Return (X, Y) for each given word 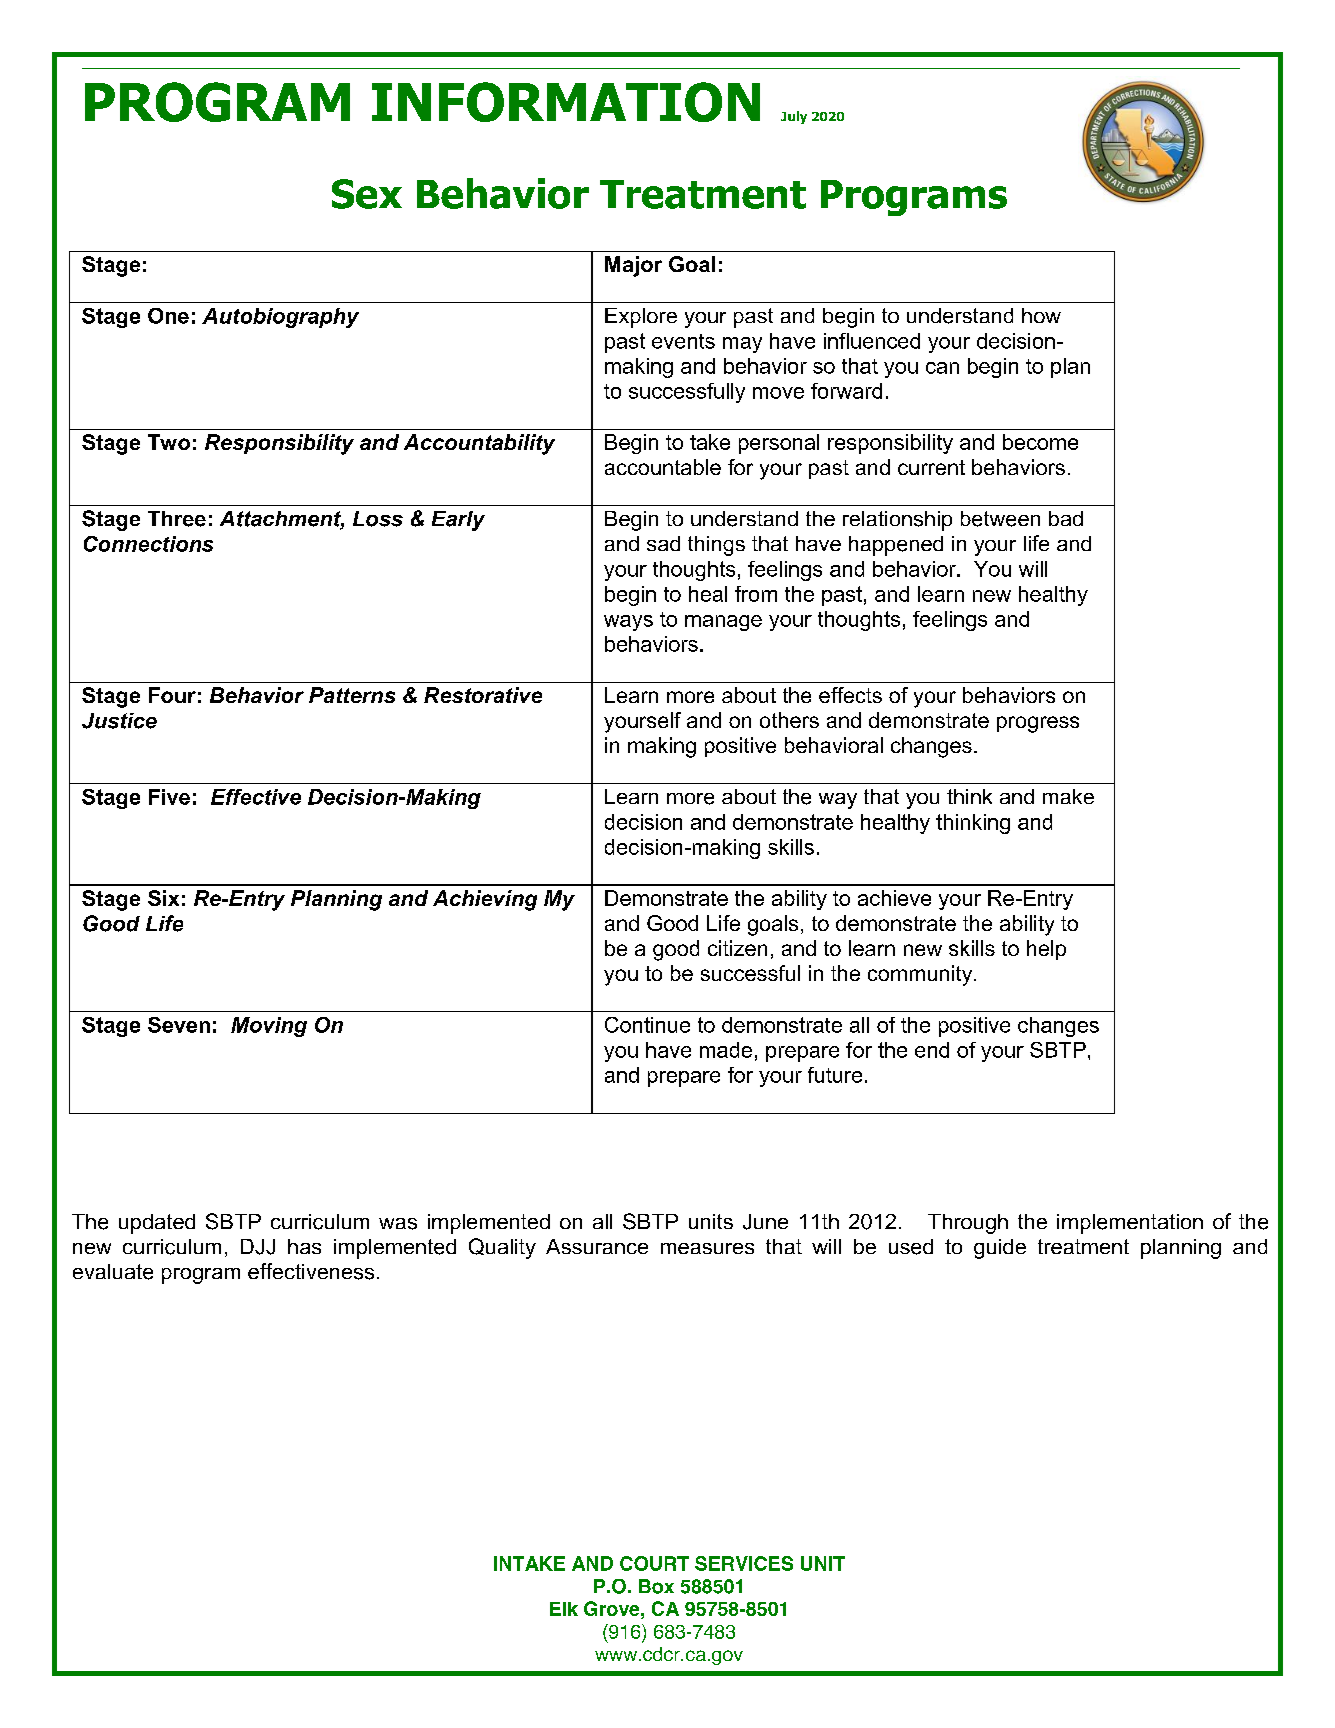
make (1068, 796)
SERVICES (744, 1563)
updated (157, 1224)
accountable (663, 467)
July (794, 117)
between (1000, 519)
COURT (654, 1563)
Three (177, 519)
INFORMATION (566, 102)
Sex (367, 194)
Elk (564, 1609)
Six (163, 898)
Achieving (485, 900)
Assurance (597, 1246)
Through (968, 1224)
